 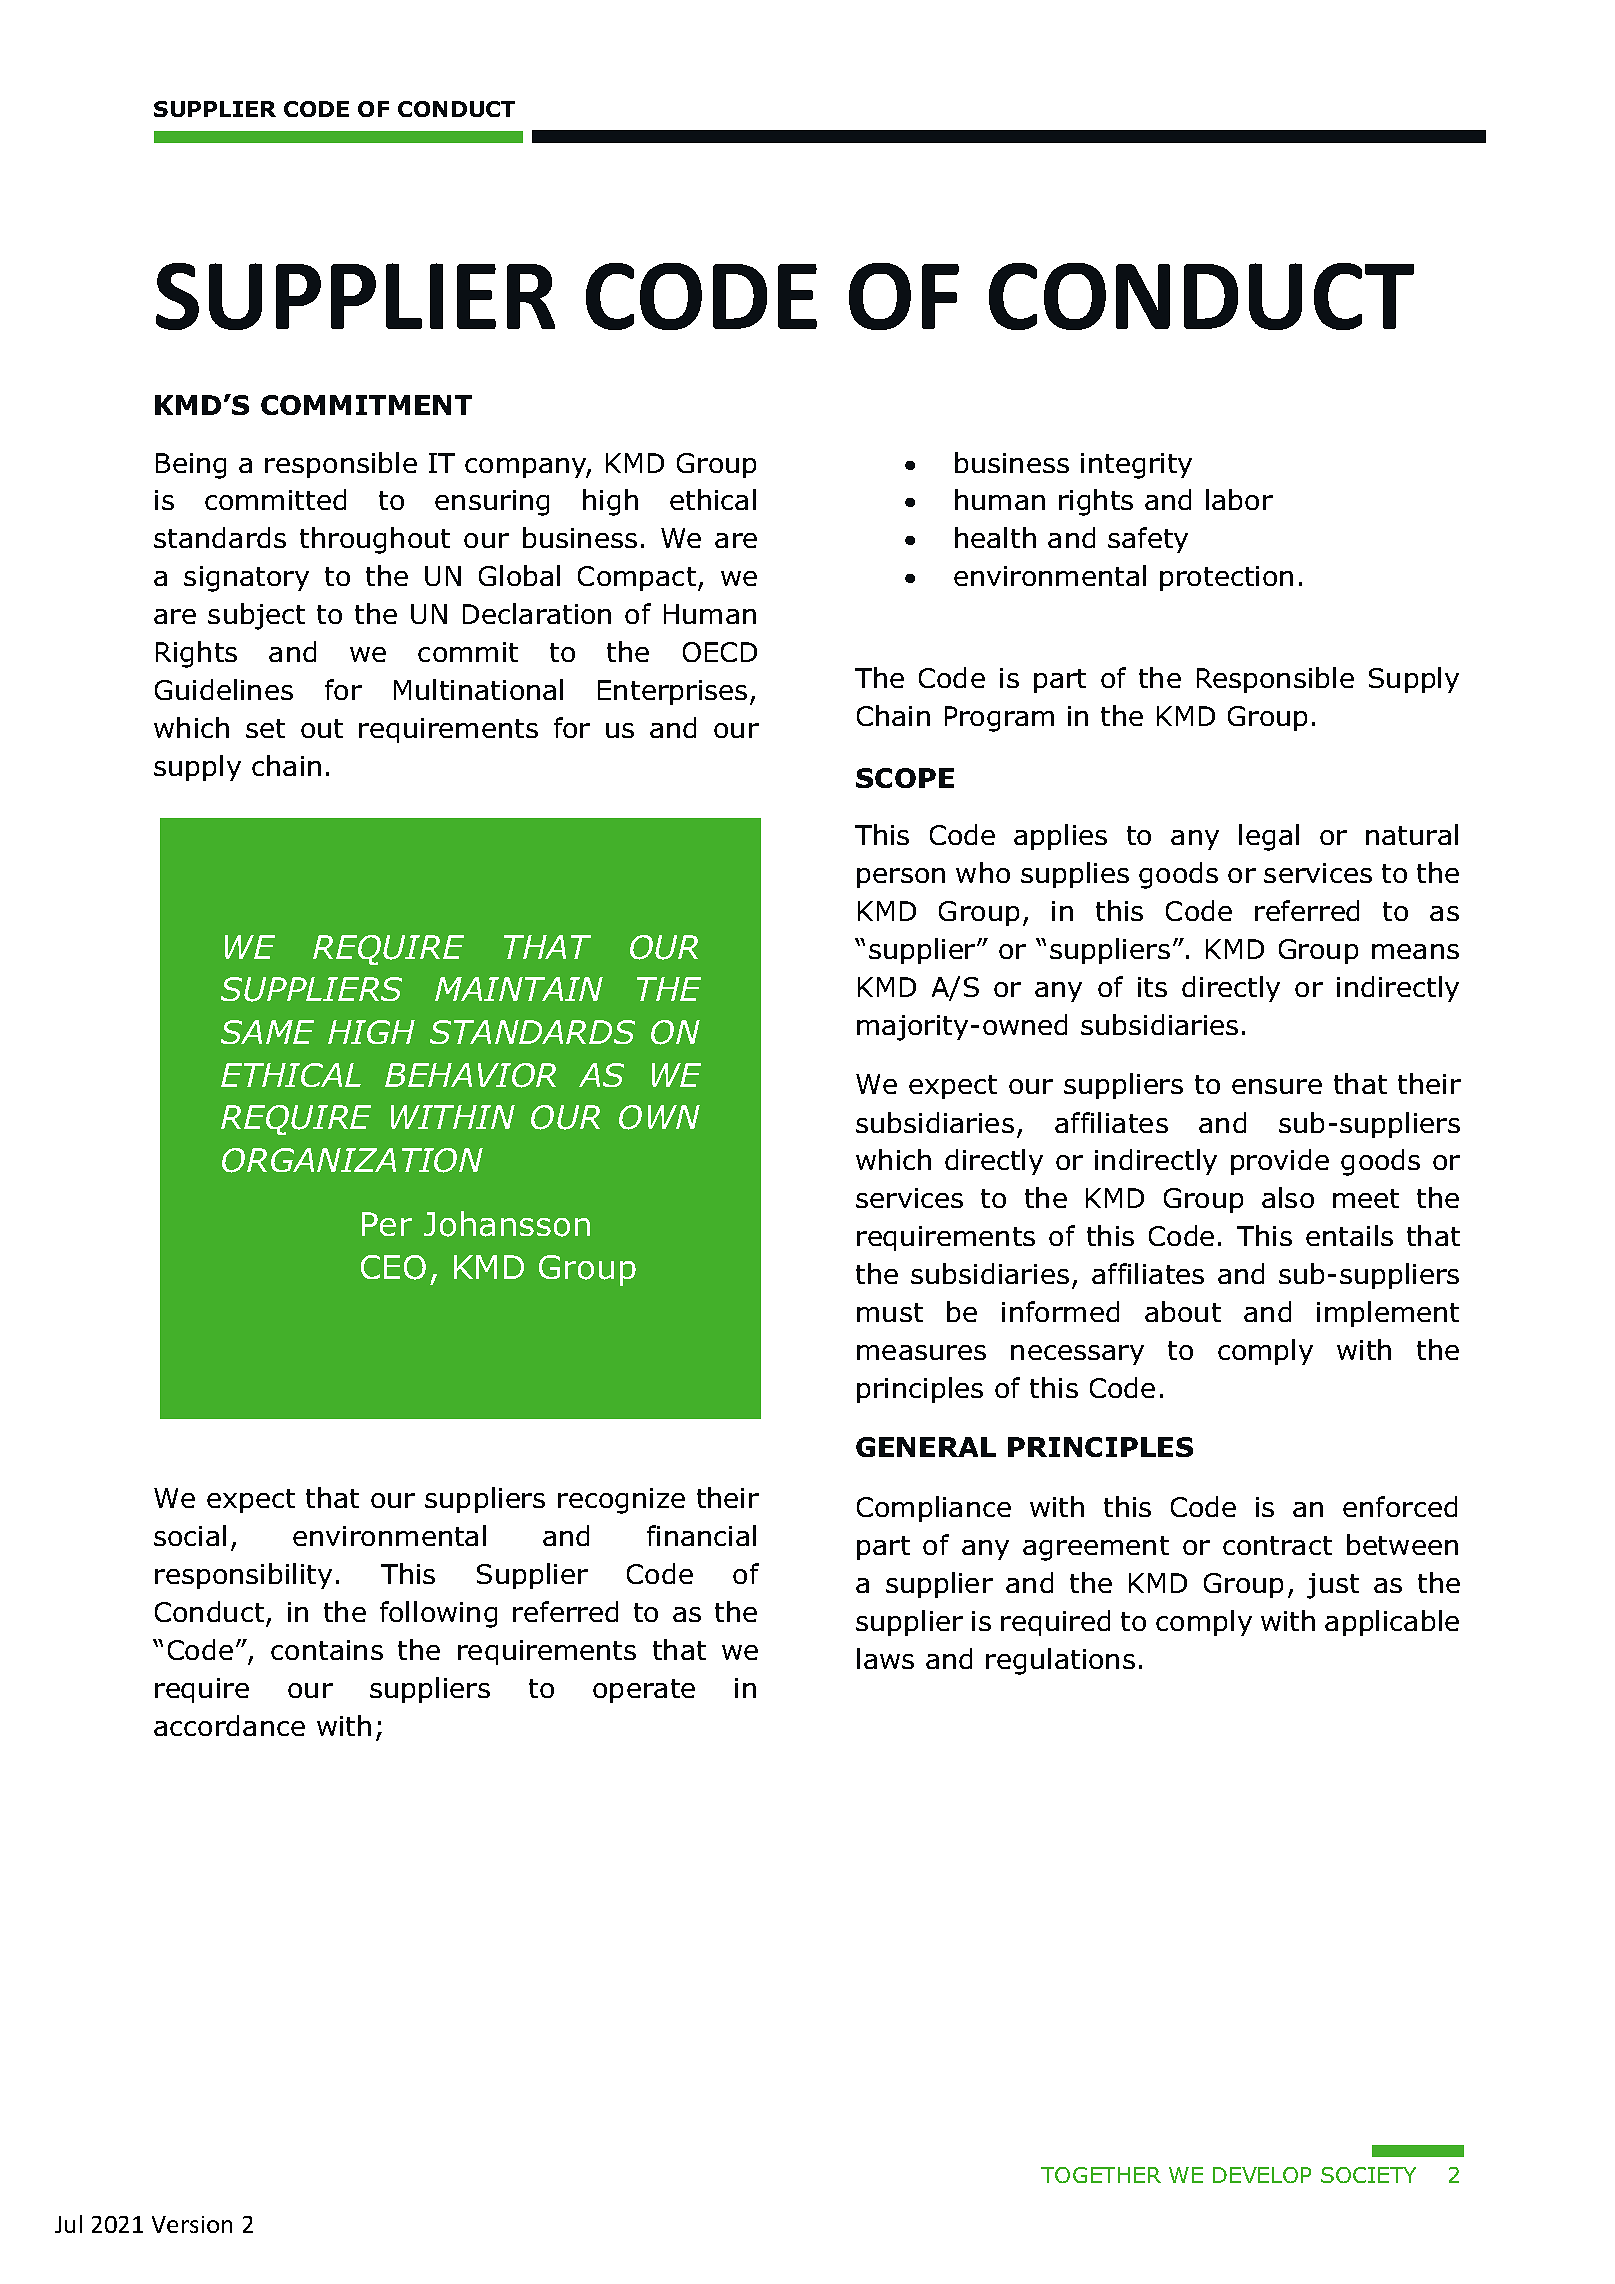 I want to click on DEVELOP, so click(x=1262, y=2175).
